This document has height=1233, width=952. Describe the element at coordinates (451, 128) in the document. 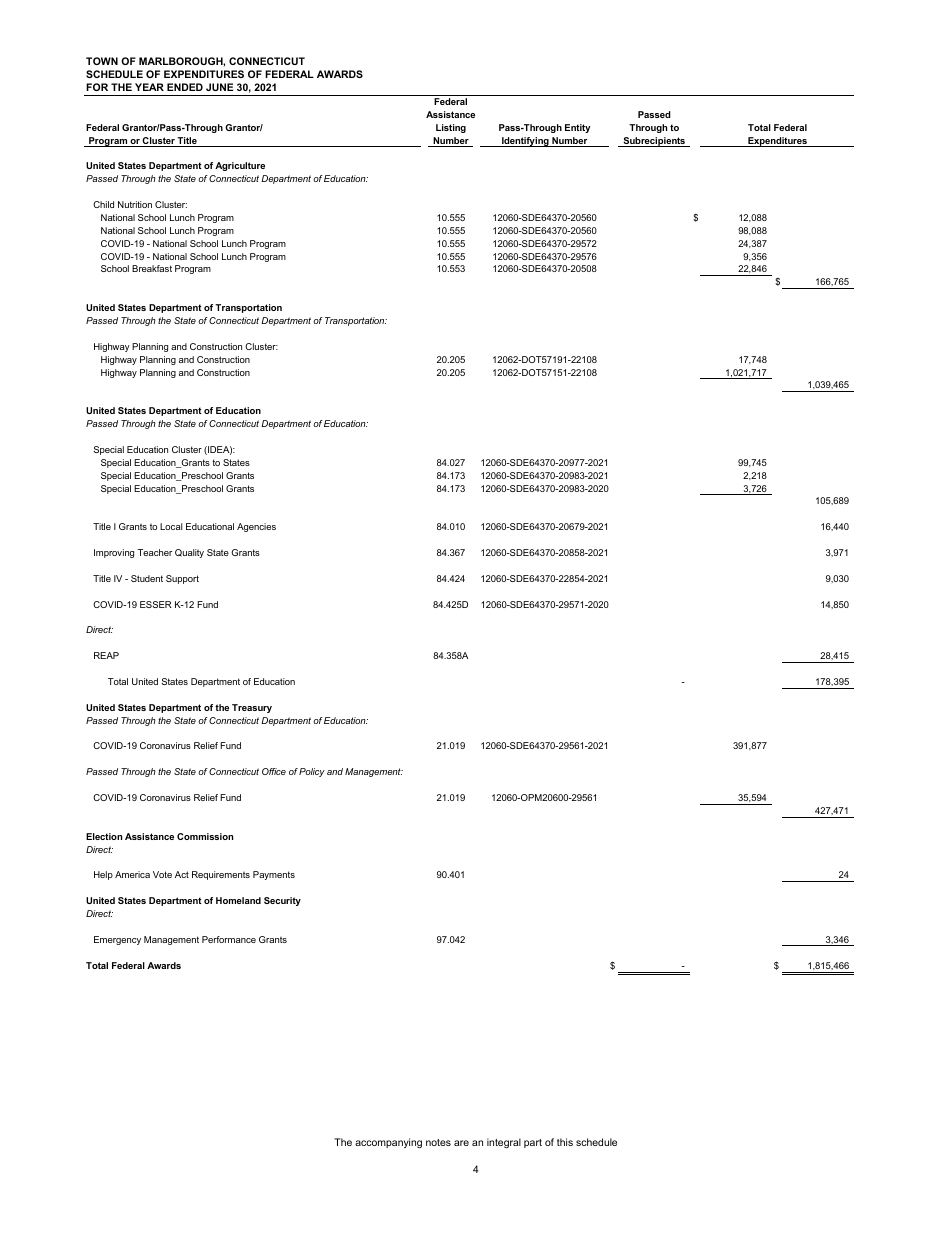

I see `Listing` at that location.
